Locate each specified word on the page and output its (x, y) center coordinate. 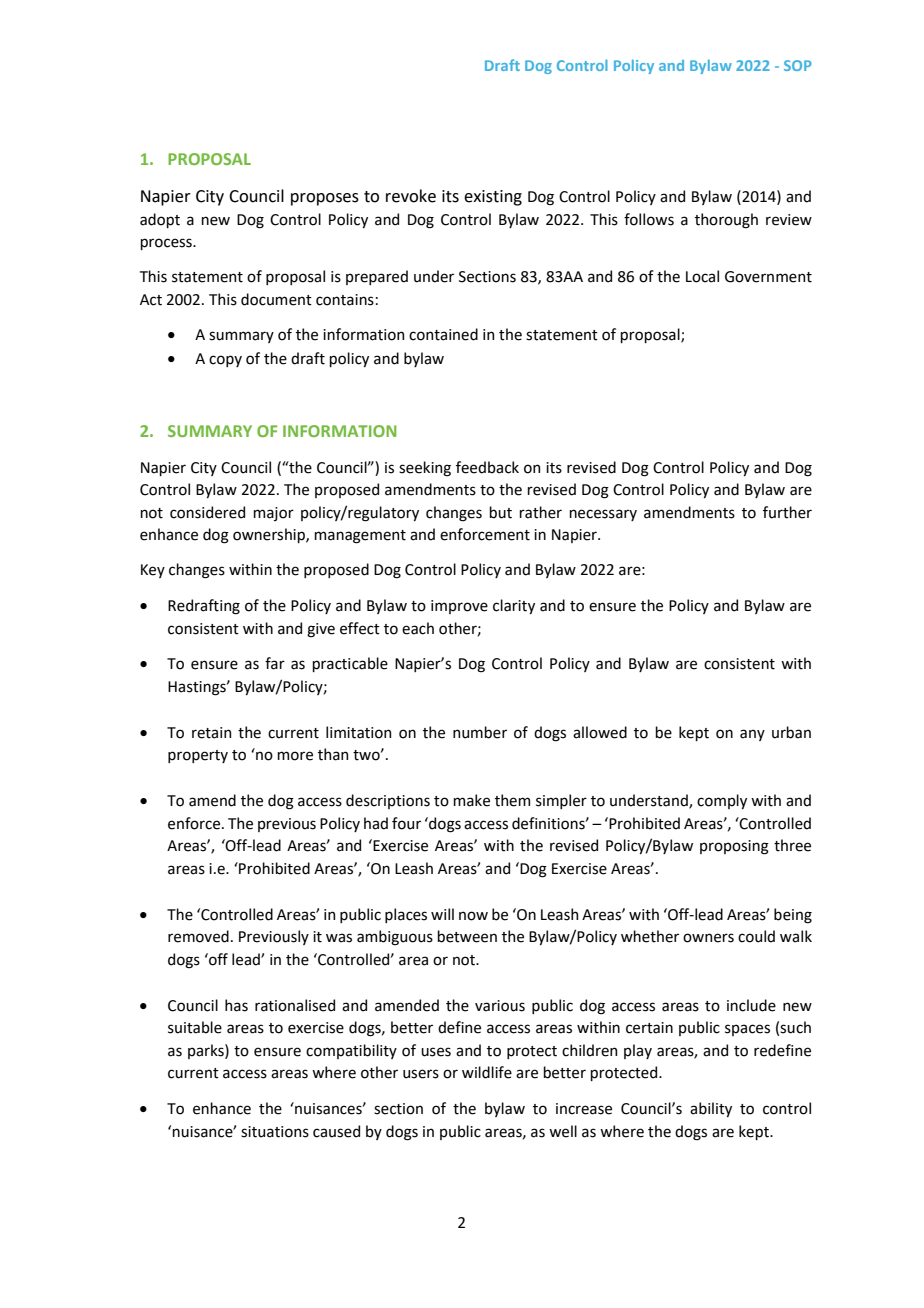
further (787, 512)
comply (722, 801)
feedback (487, 467)
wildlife (487, 1072)
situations (275, 1132)
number (480, 732)
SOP (798, 65)
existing (493, 198)
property (198, 756)
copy (225, 361)
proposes (325, 199)
